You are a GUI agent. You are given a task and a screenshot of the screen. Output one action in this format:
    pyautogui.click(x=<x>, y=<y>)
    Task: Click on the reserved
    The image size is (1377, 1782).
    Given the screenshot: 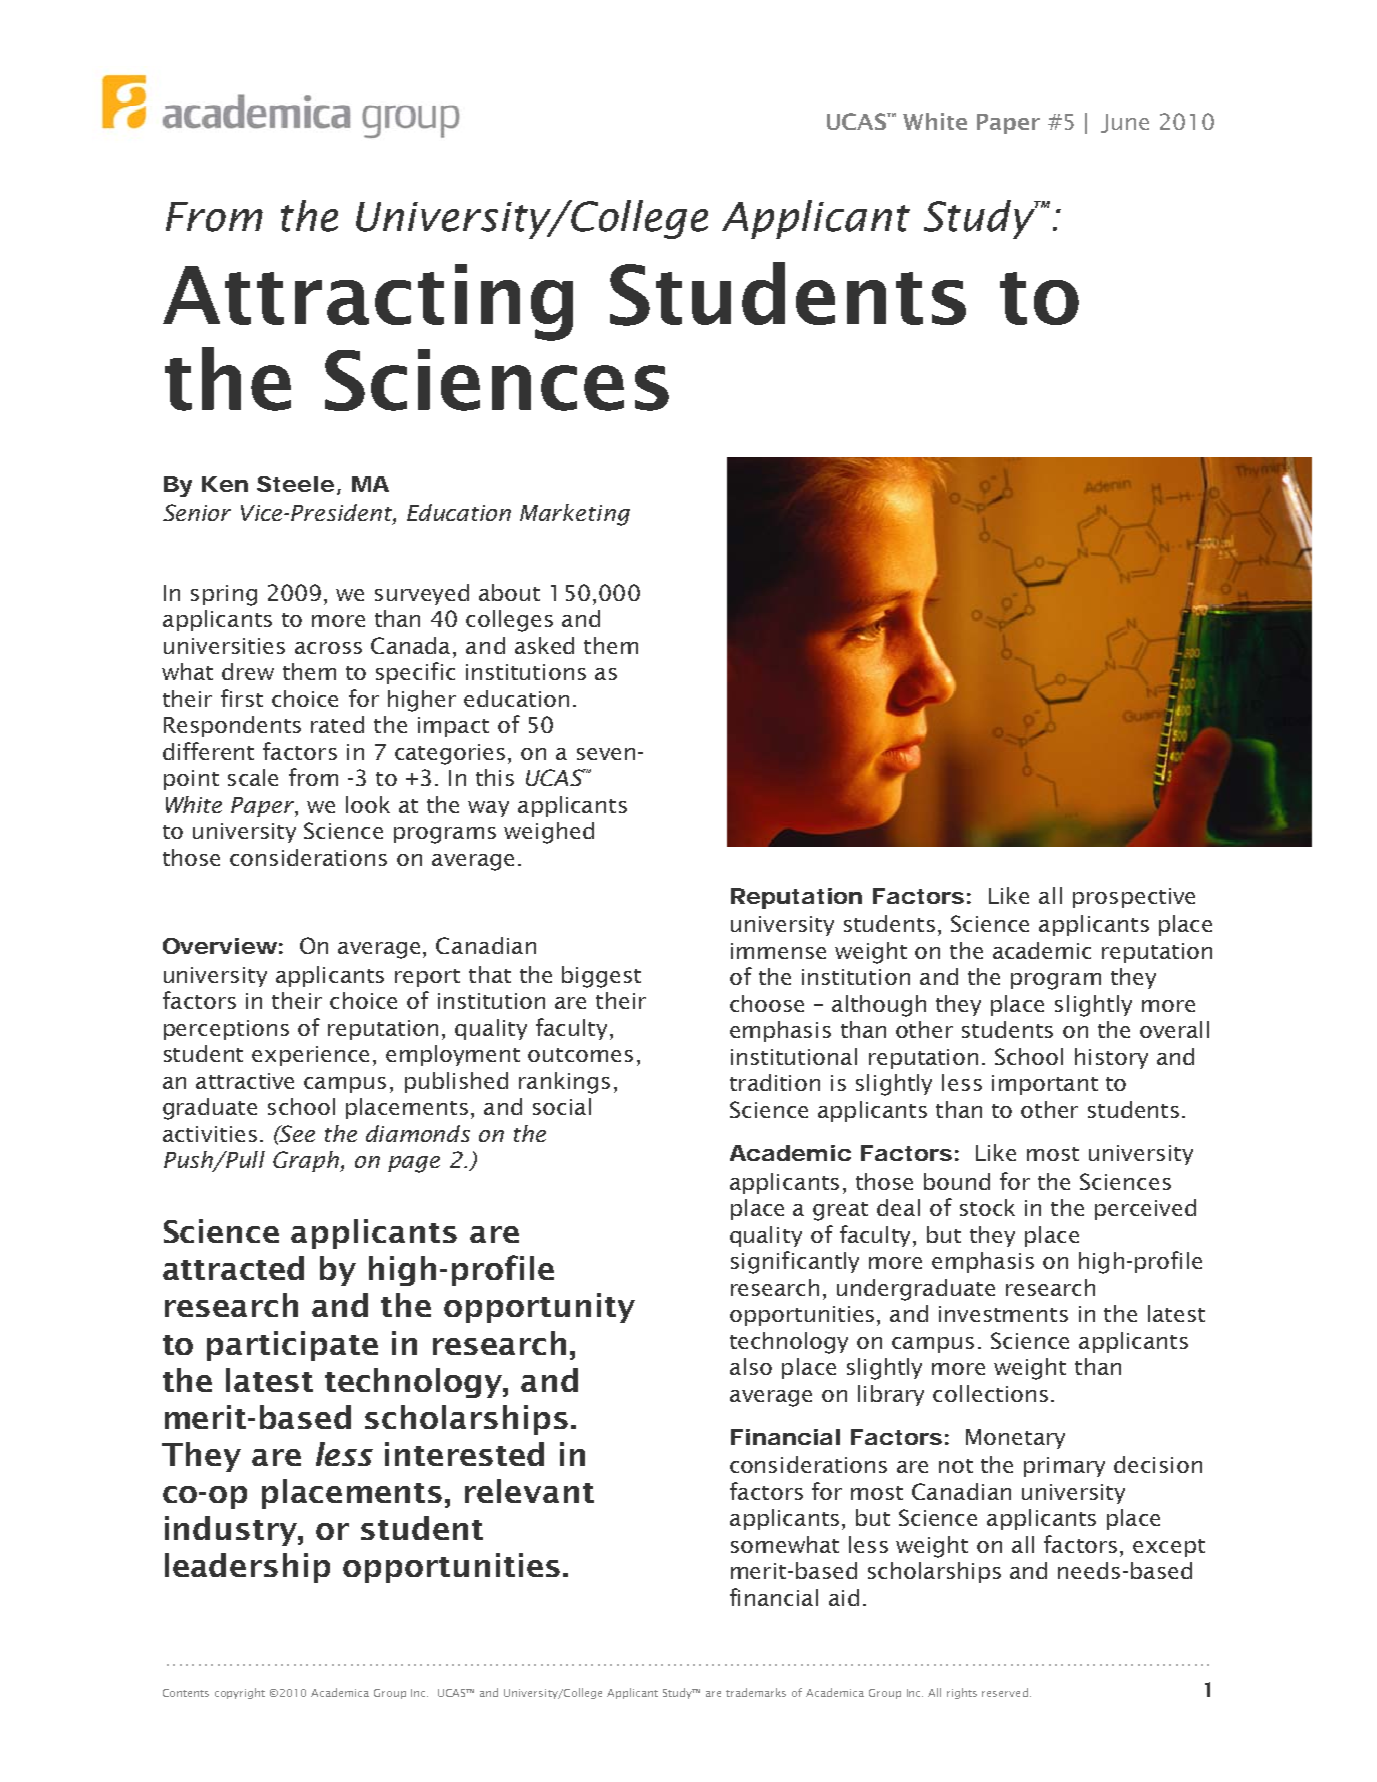 What is the action you would take?
    pyautogui.click(x=1005, y=1692)
